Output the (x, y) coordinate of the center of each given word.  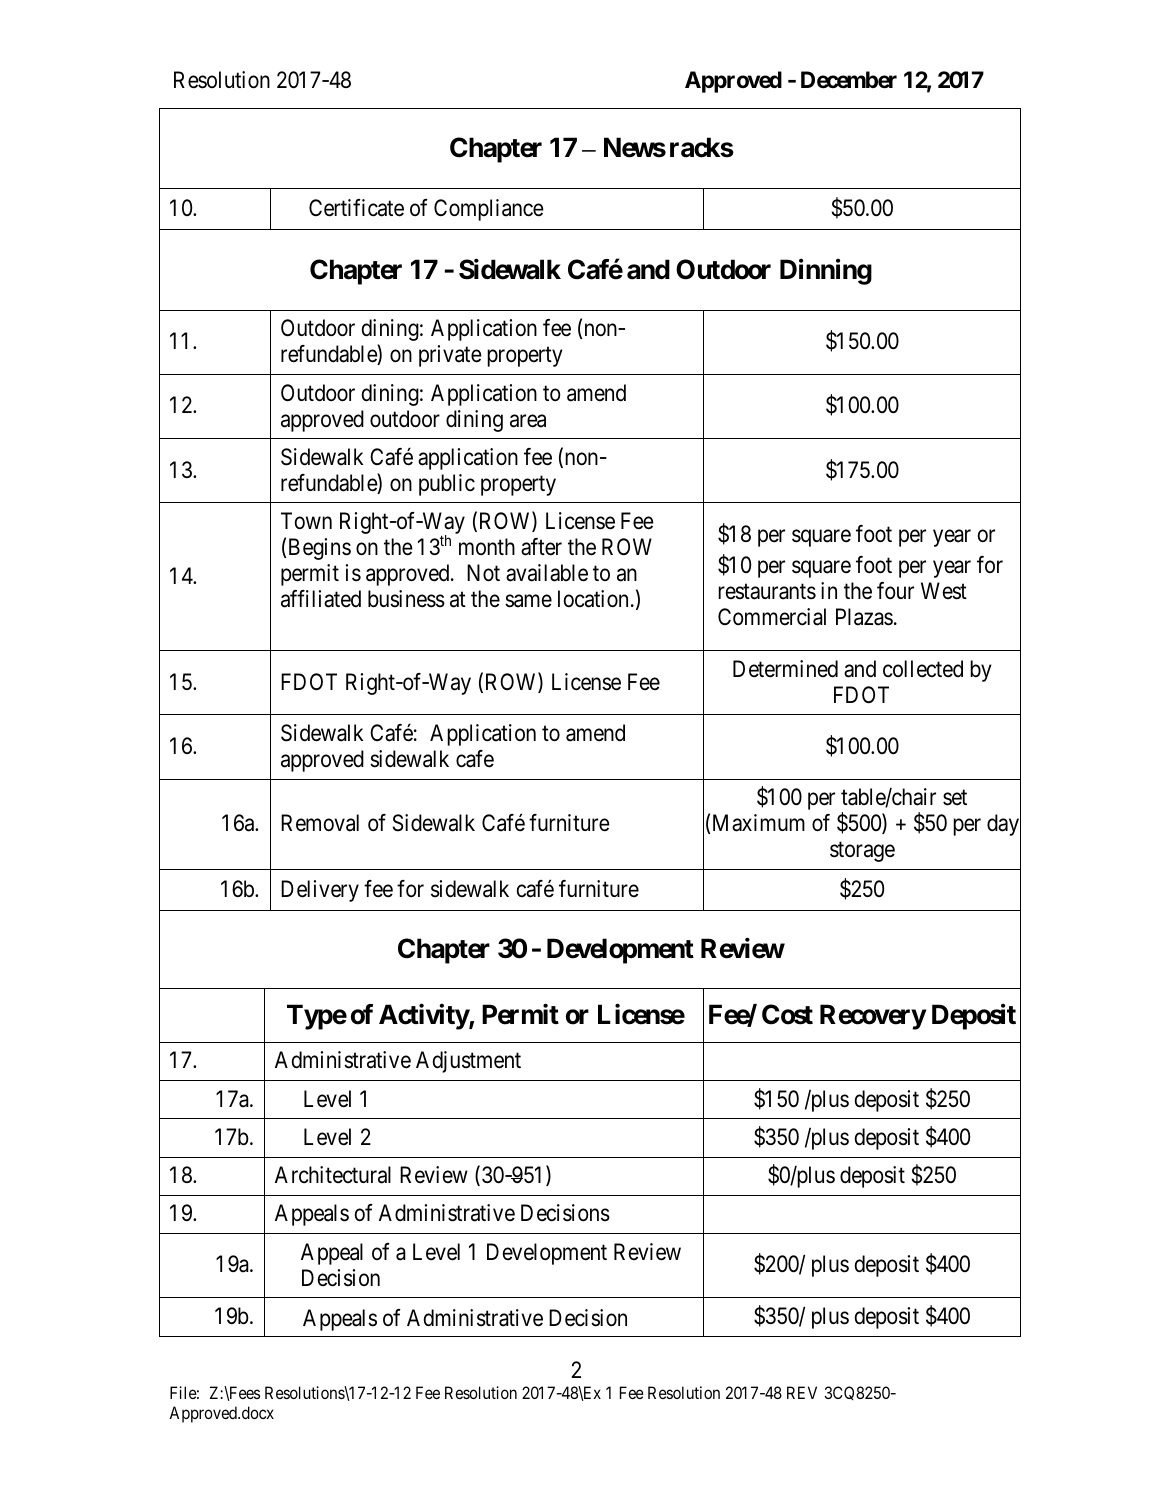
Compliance (489, 210)
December (849, 80)
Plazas (864, 617)
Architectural (333, 1175)
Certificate (356, 208)
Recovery (873, 1017)
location (593, 599)
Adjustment (468, 1062)
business (406, 599)
